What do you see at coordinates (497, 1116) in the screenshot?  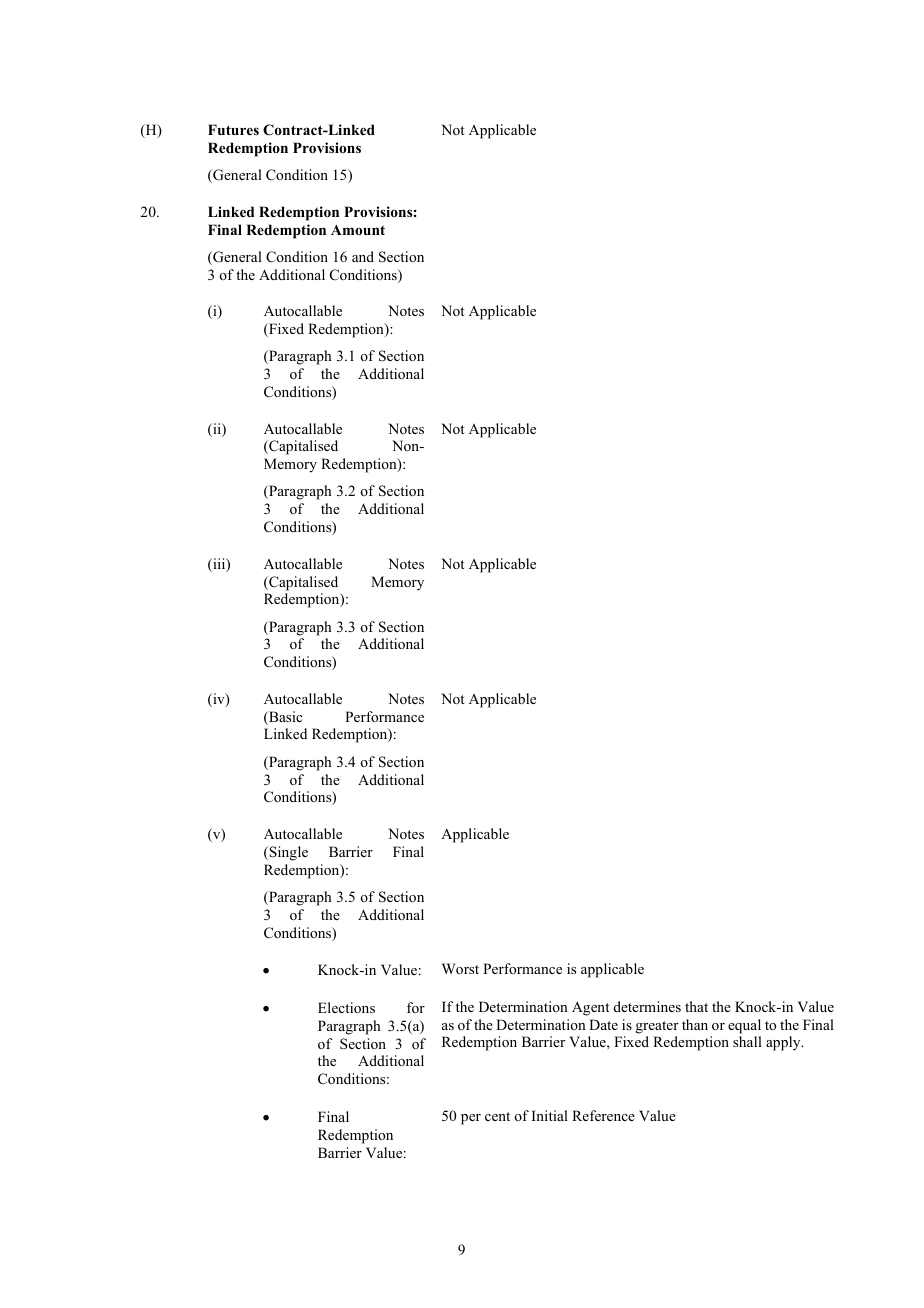 I see `cent` at bounding box center [497, 1116].
